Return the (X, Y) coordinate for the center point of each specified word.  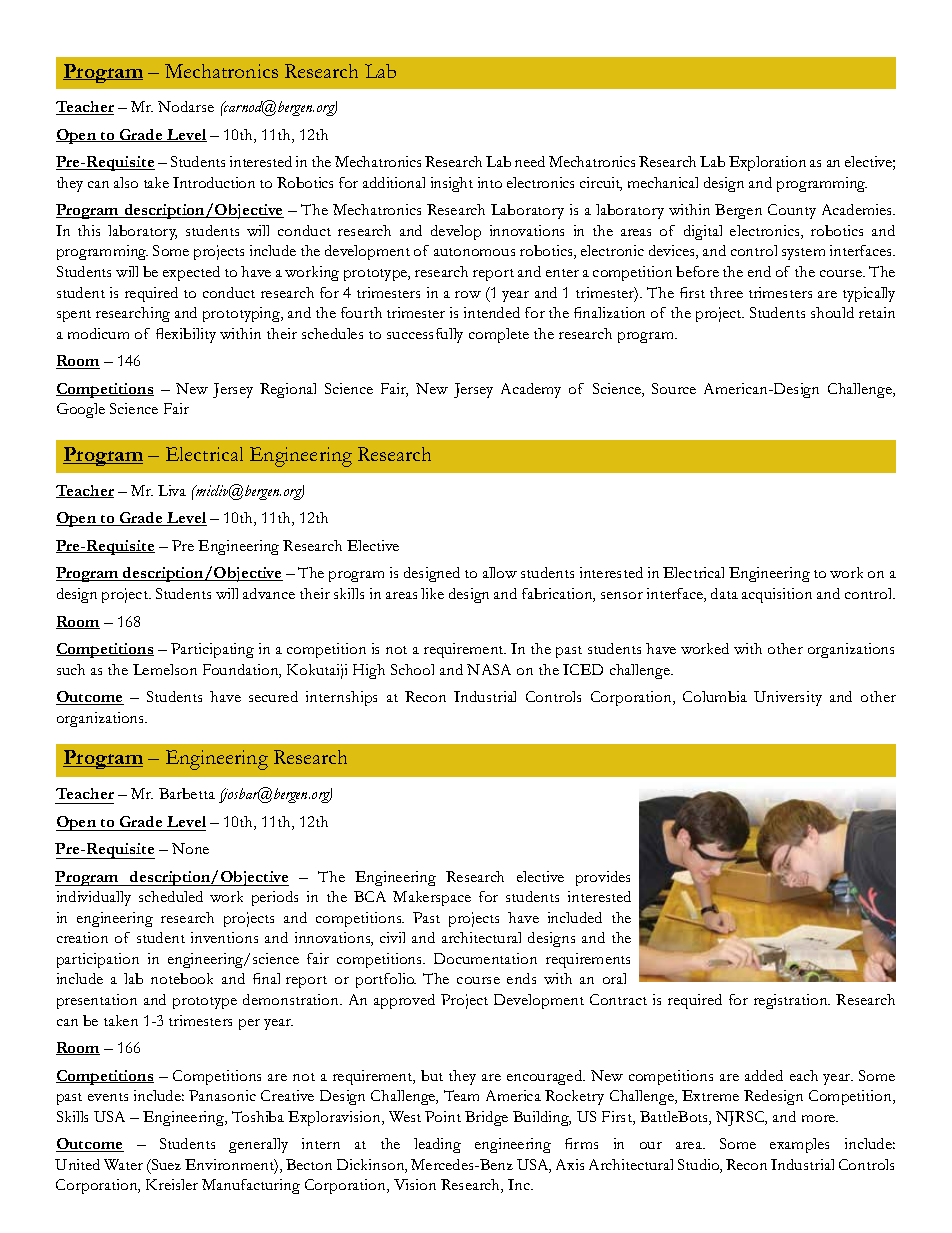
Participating (212, 650)
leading (437, 1145)
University (788, 698)
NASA (489, 669)
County (792, 211)
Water (123, 1164)
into (490, 182)
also (126, 182)
